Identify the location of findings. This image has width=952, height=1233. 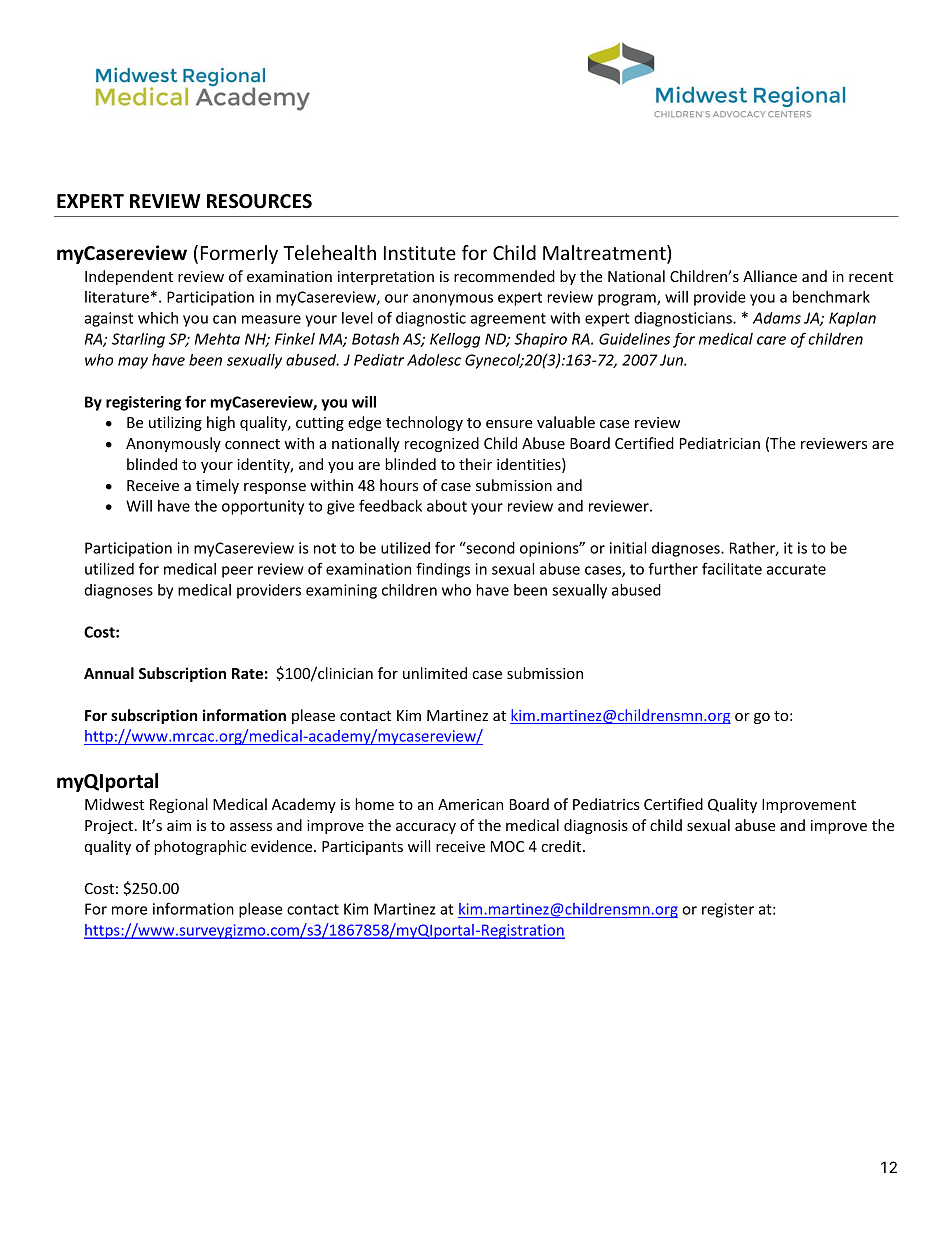
(443, 570).
